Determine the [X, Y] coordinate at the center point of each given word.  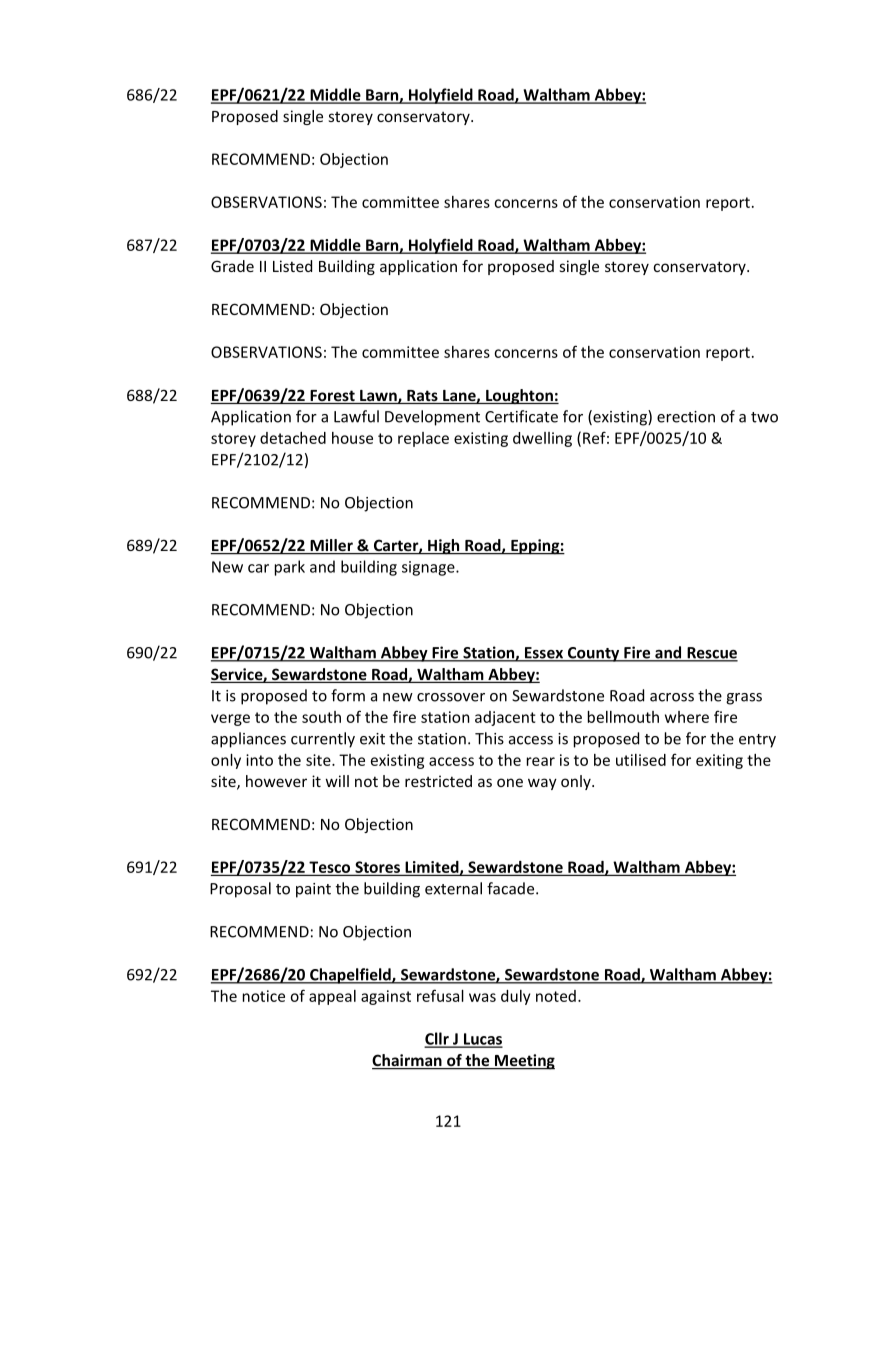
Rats [422, 397]
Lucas [482, 1040]
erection [686, 417]
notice [264, 996]
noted [556, 996]
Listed [292, 266]
